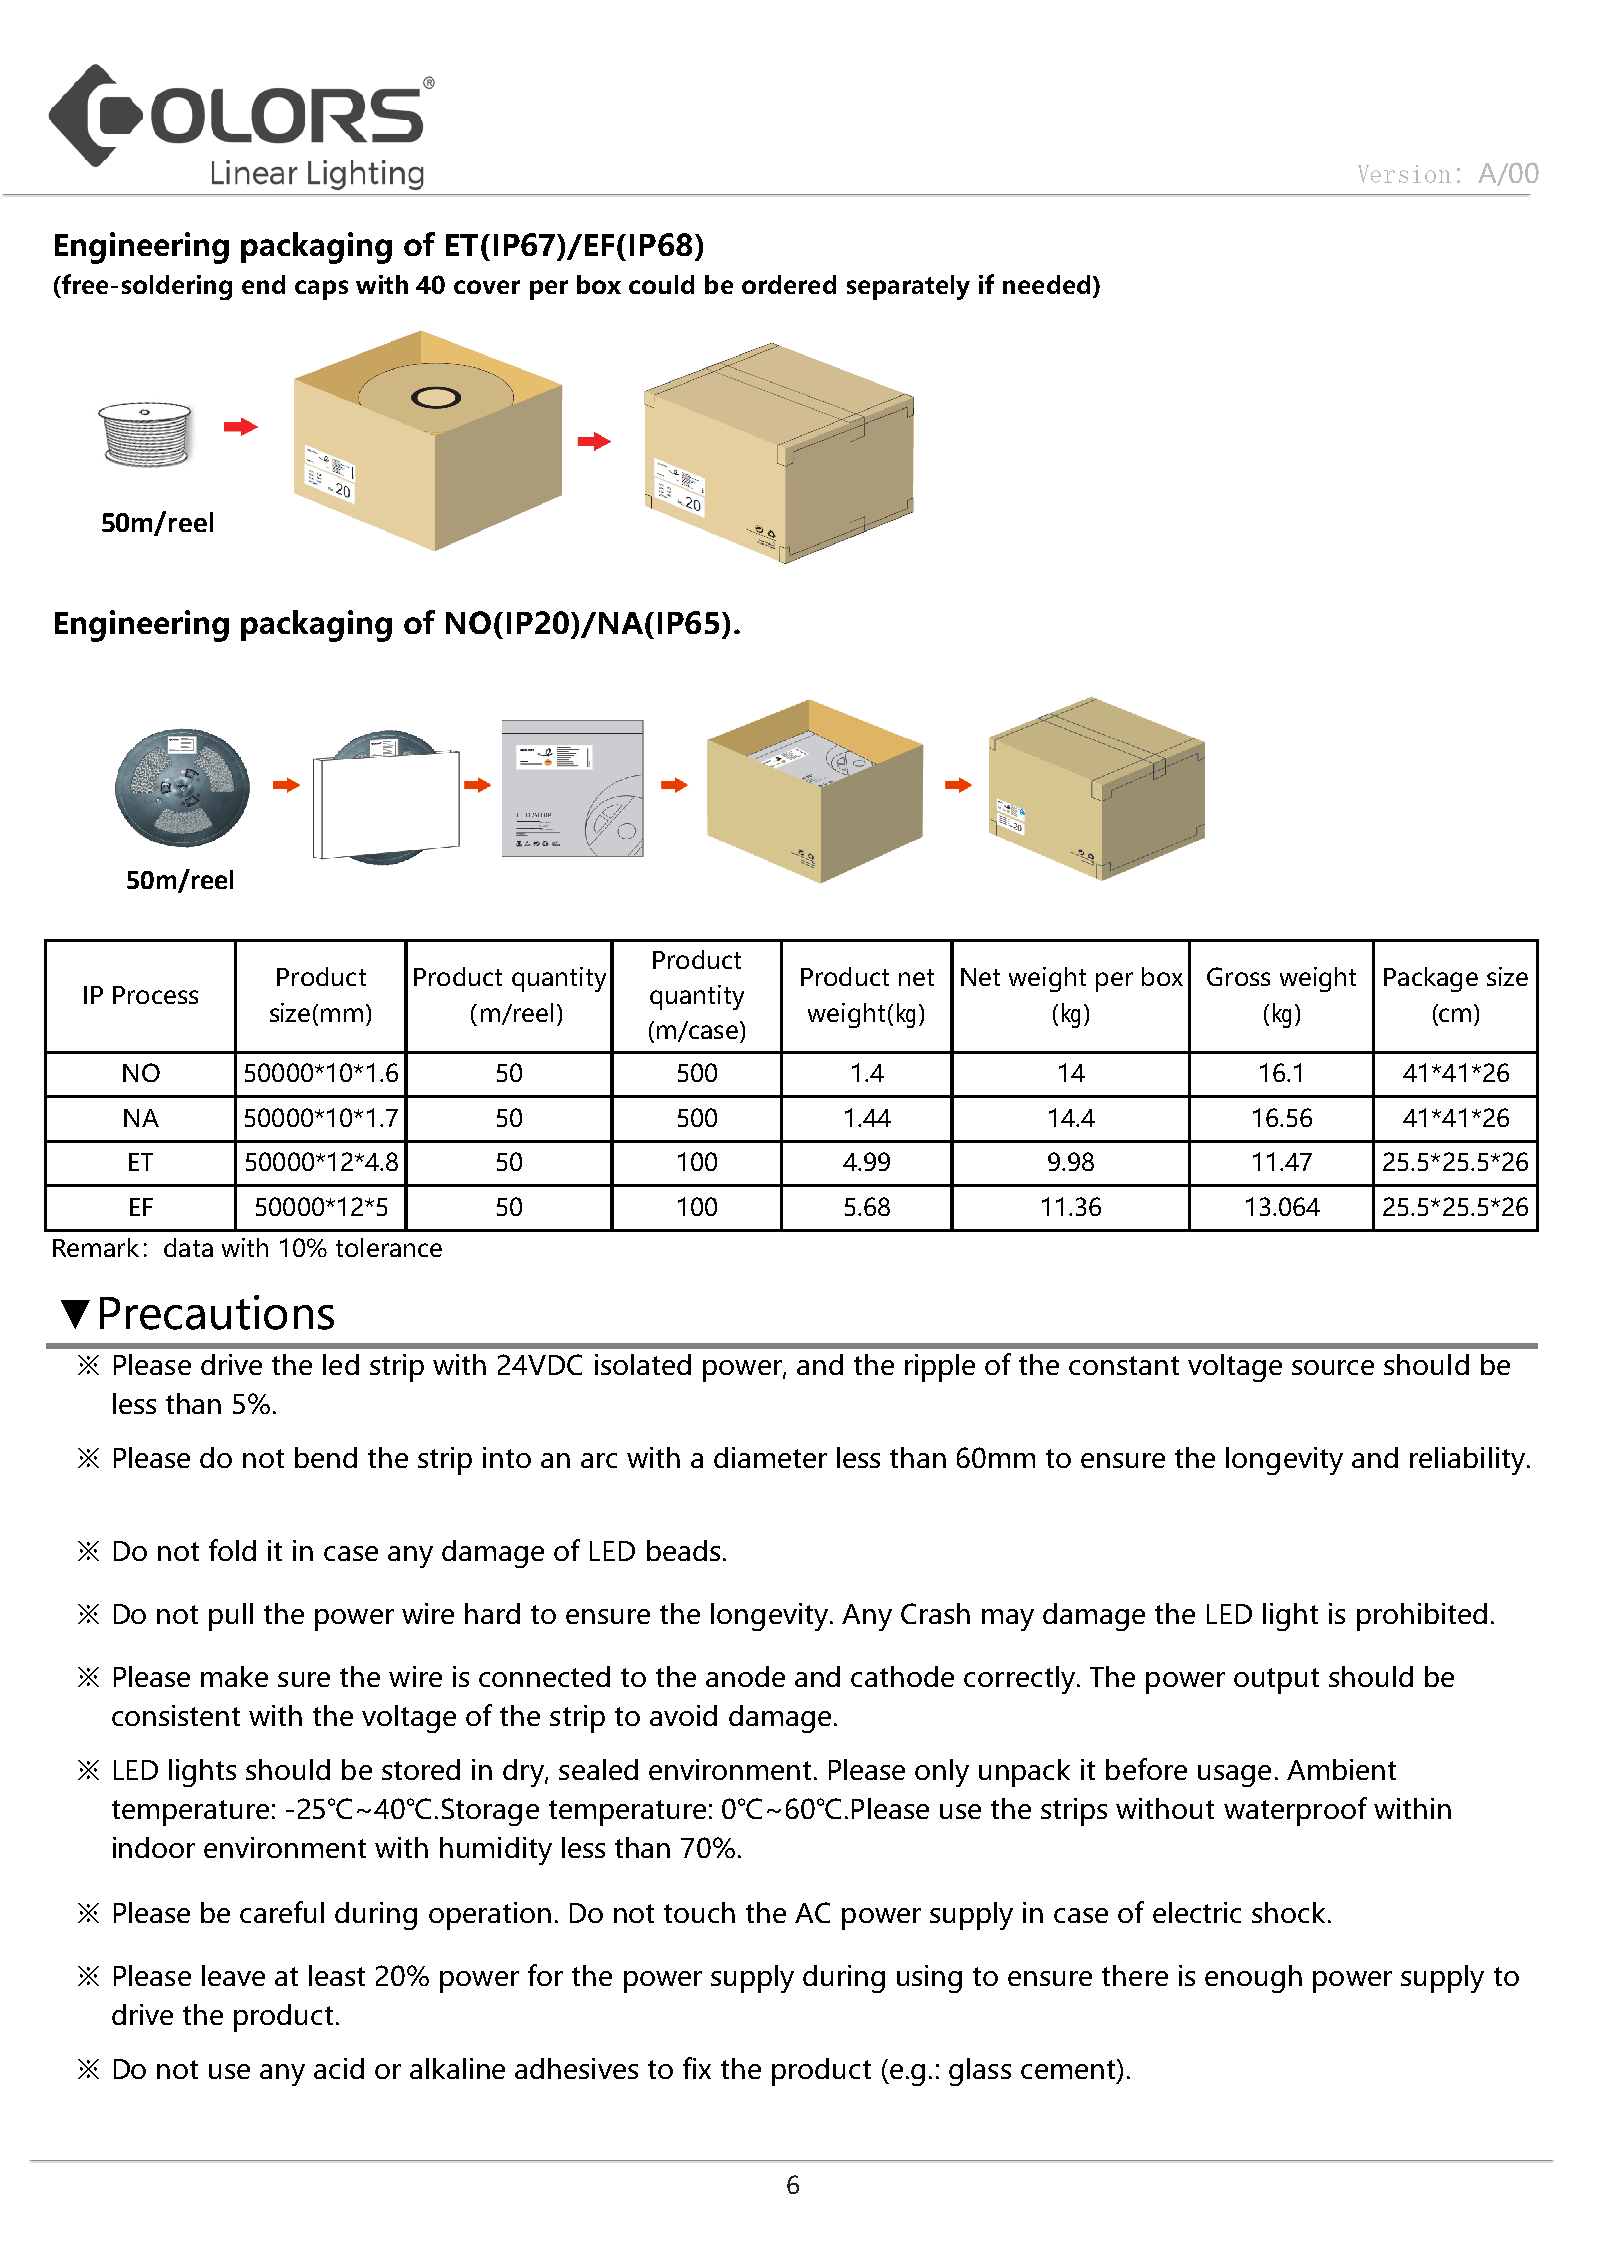  What do you see at coordinates (1431, 979) in the image?
I see `Package` at bounding box center [1431, 979].
